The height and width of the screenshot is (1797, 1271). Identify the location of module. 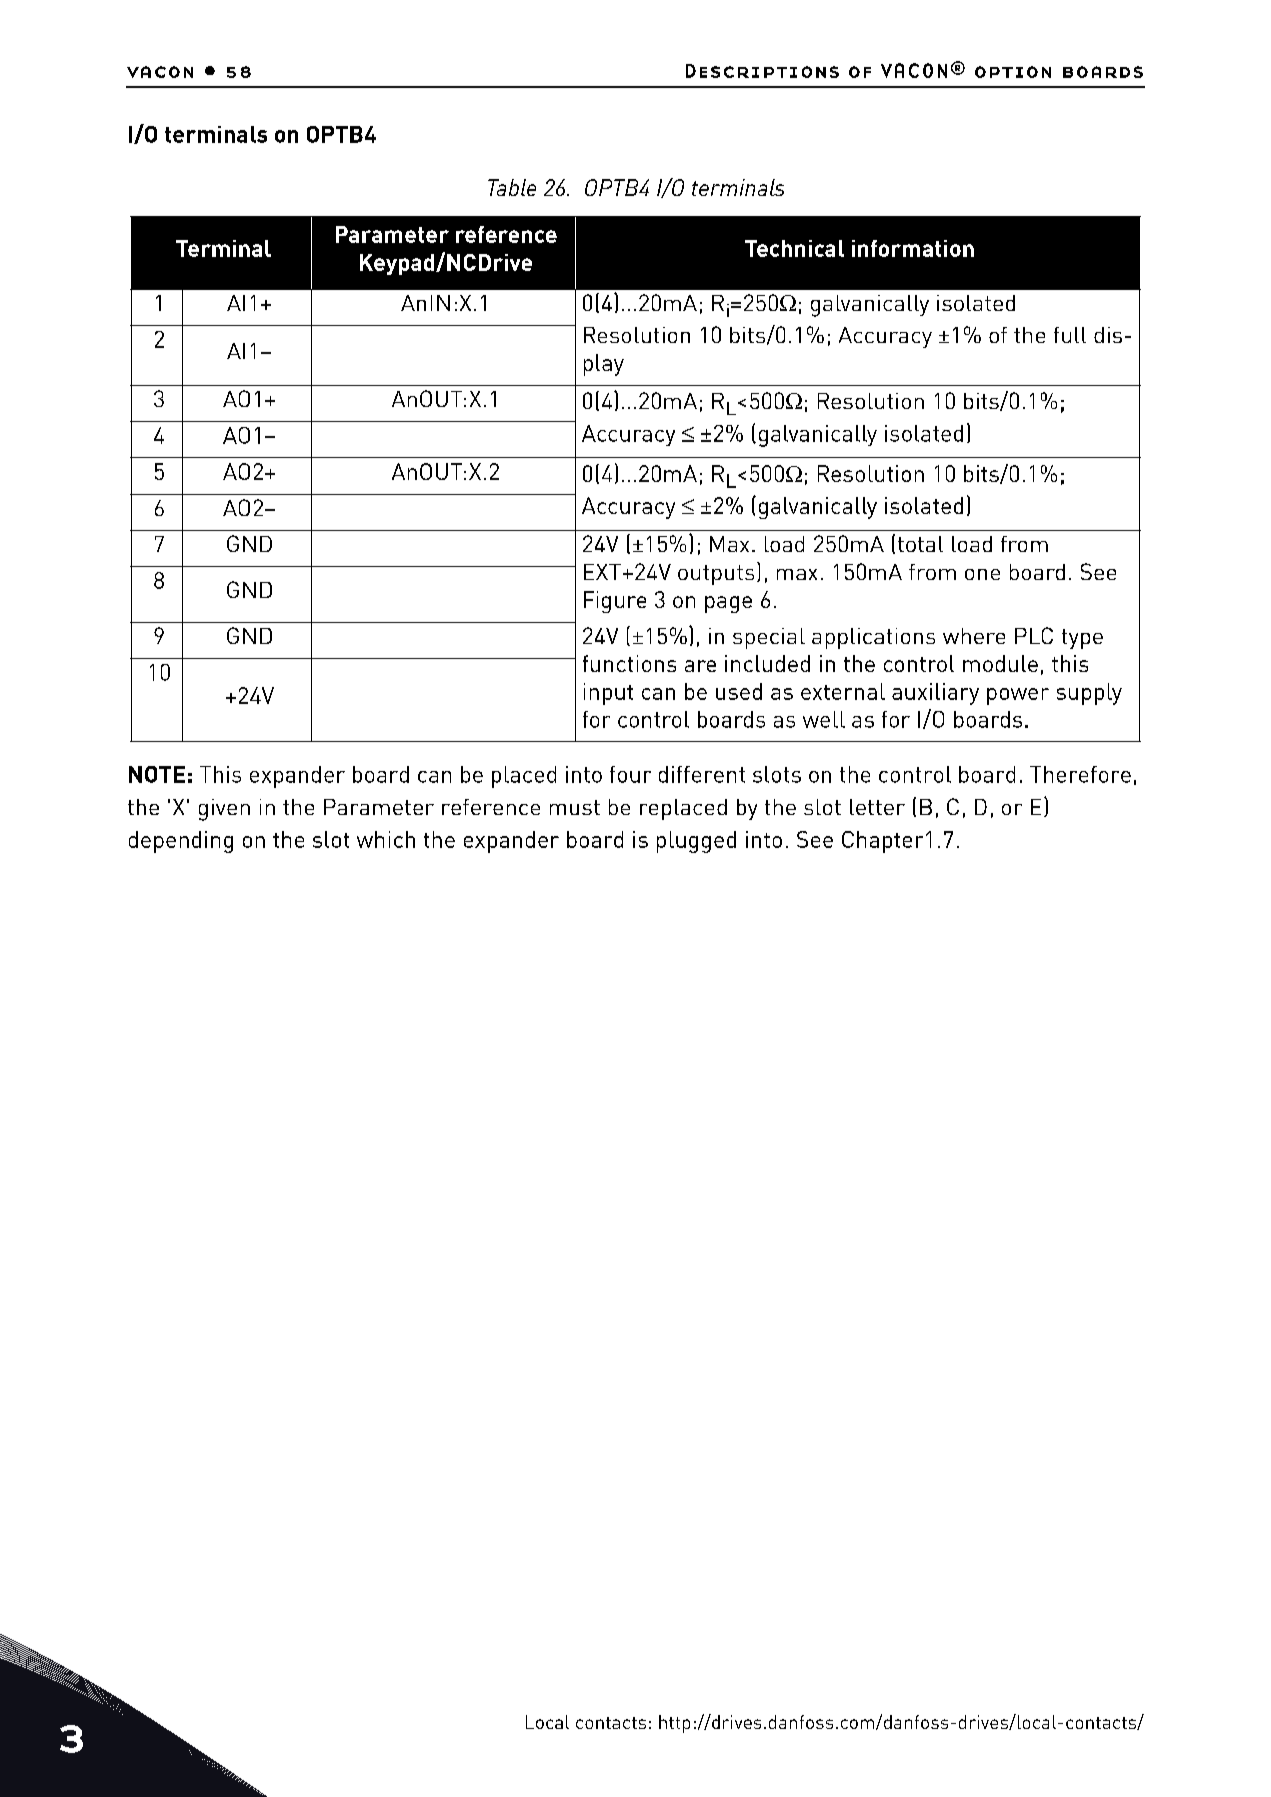
(1000, 663).
